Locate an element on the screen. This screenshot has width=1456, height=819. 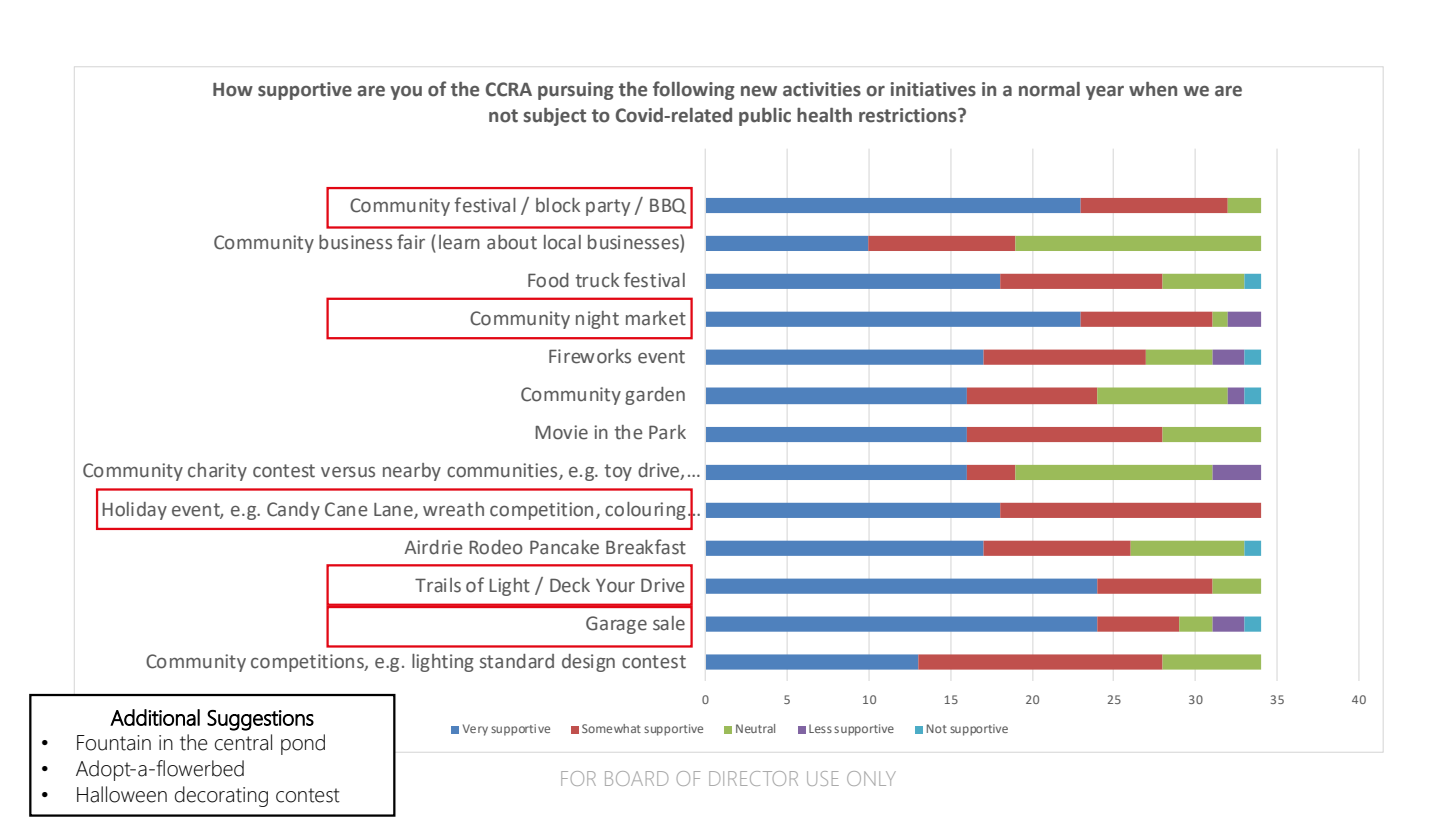
following is located at coordinates (694, 90).
